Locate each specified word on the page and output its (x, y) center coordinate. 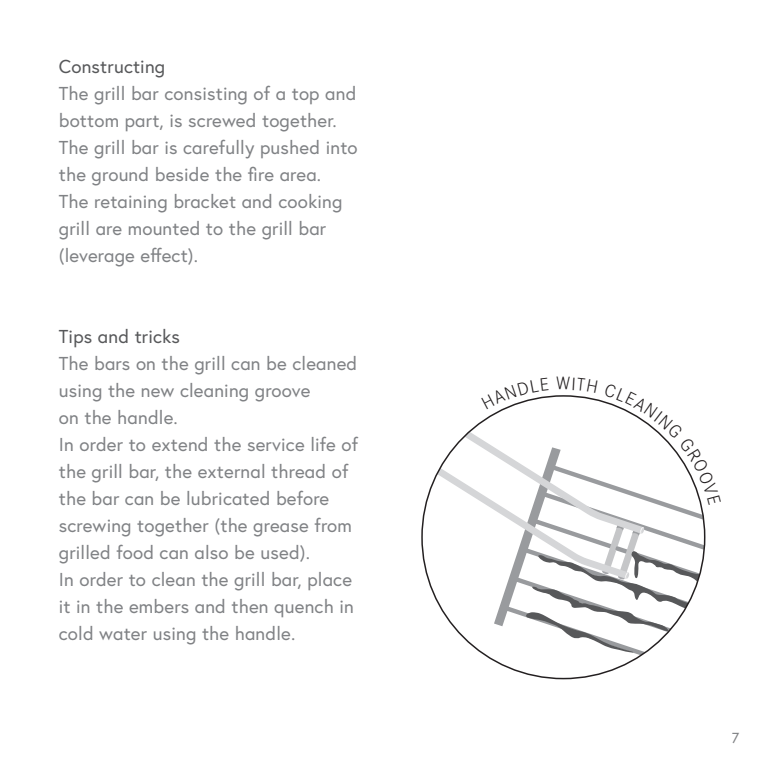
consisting (206, 96)
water (123, 634)
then (249, 606)
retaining (131, 204)
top (305, 96)
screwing (94, 528)
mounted (164, 228)
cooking (310, 203)
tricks (157, 336)
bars (112, 363)
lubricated (228, 498)
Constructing (111, 69)
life (323, 444)
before (303, 498)
